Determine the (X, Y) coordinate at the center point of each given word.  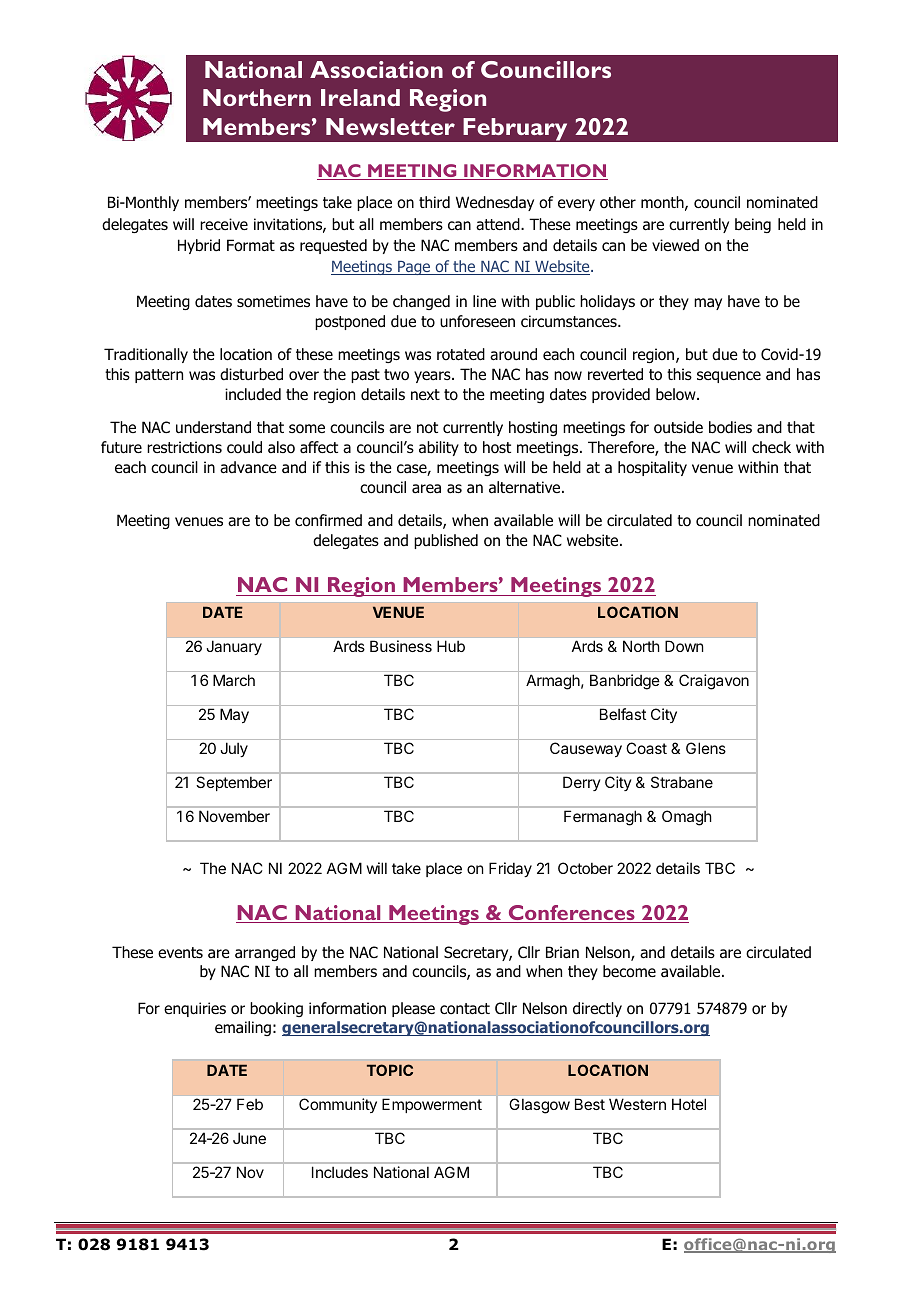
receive (224, 224)
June (249, 1138)
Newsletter (390, 126)
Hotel (689, 1104)
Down (684, 646)
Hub (451, 646)
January (234, 647)
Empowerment (432, 1105)
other (618, 202)
